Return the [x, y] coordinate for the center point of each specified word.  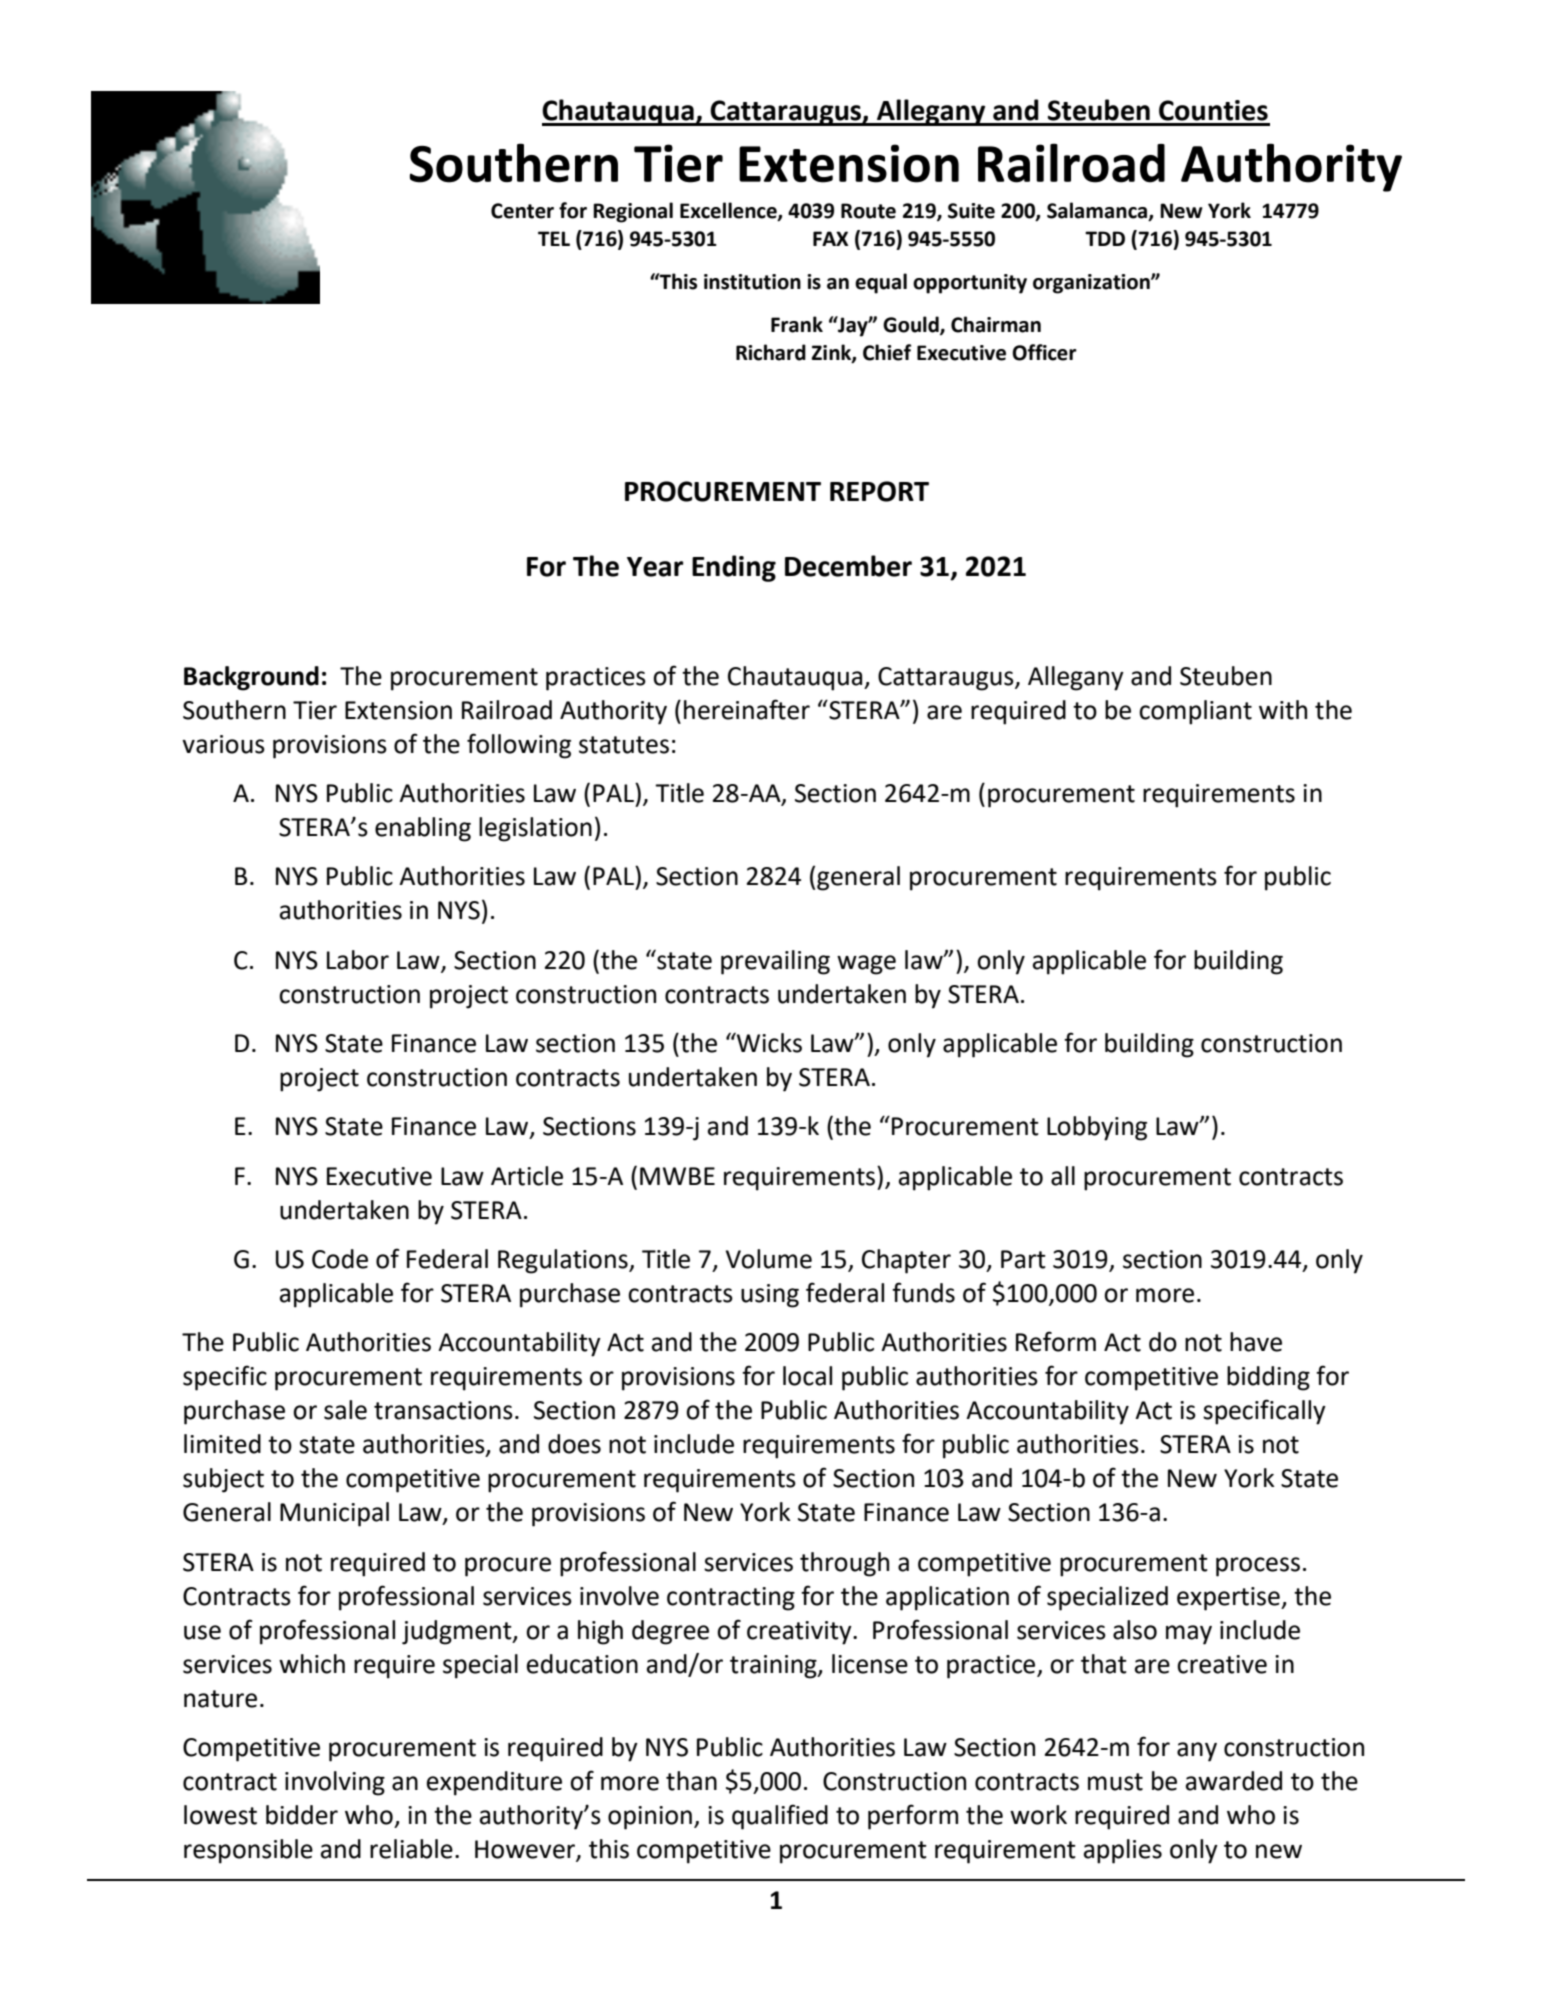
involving [335, 1783]
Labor [358, 960]
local [807, 1376]
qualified [780, 1817]
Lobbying [1097, 1128]
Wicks [768, 1043]
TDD [1105, 238]
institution [752, 282]
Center [522, 211]
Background [251, 678]
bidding [1268, 1378]
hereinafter [747, 709]
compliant [1195, 712]
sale [345, 1410]
